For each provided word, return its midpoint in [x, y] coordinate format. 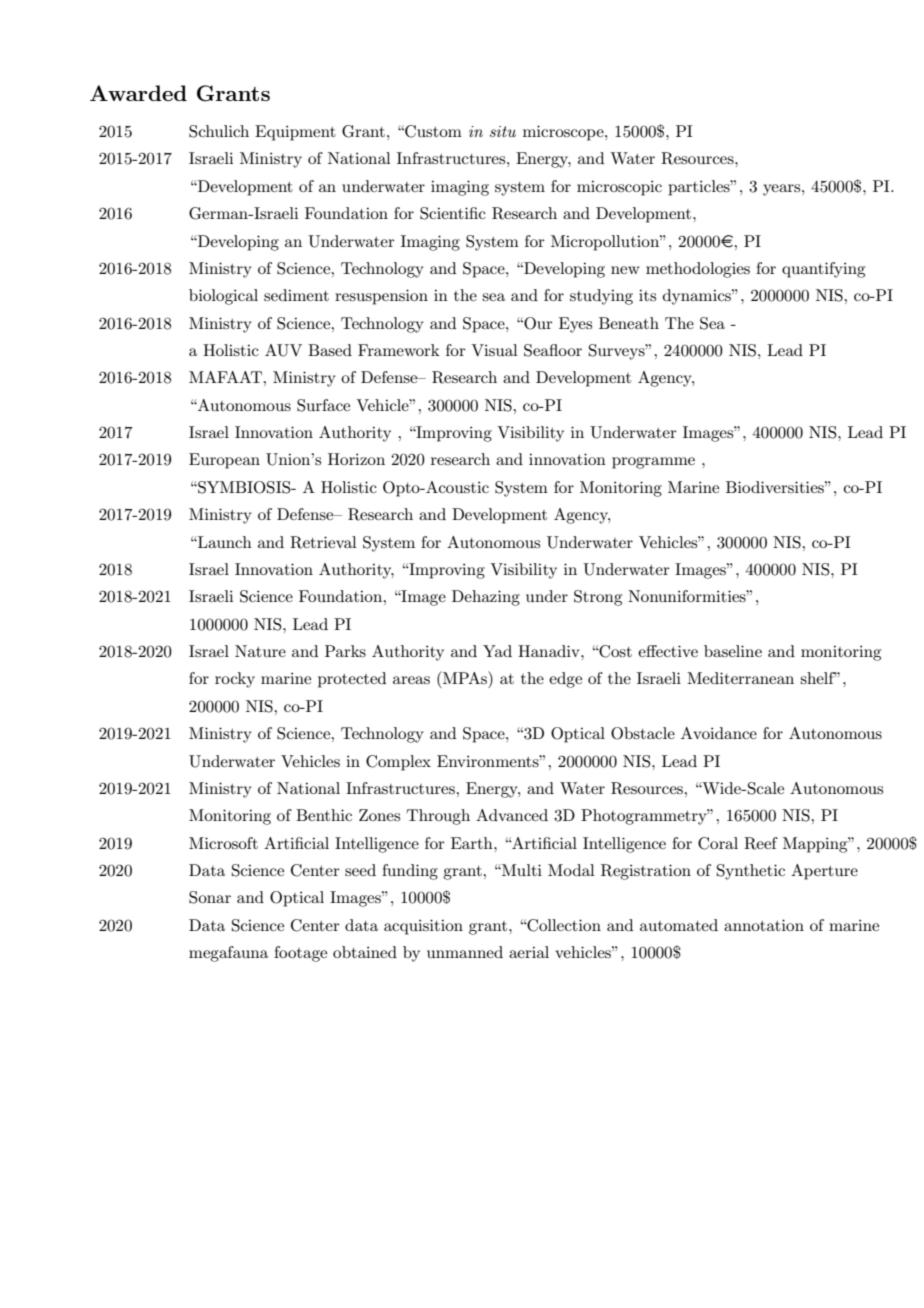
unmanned [465, 952]
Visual [494, 350]
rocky [235, 680]
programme [653, 463]
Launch [224, 542]
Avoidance [719, 733]
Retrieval [323, 542]
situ [503, 131]
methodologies [698, 270]
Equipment [295, 133]
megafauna [228, 954]
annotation [764, 925]
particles [700, 188]
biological [223, 297]
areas [411, 680]
